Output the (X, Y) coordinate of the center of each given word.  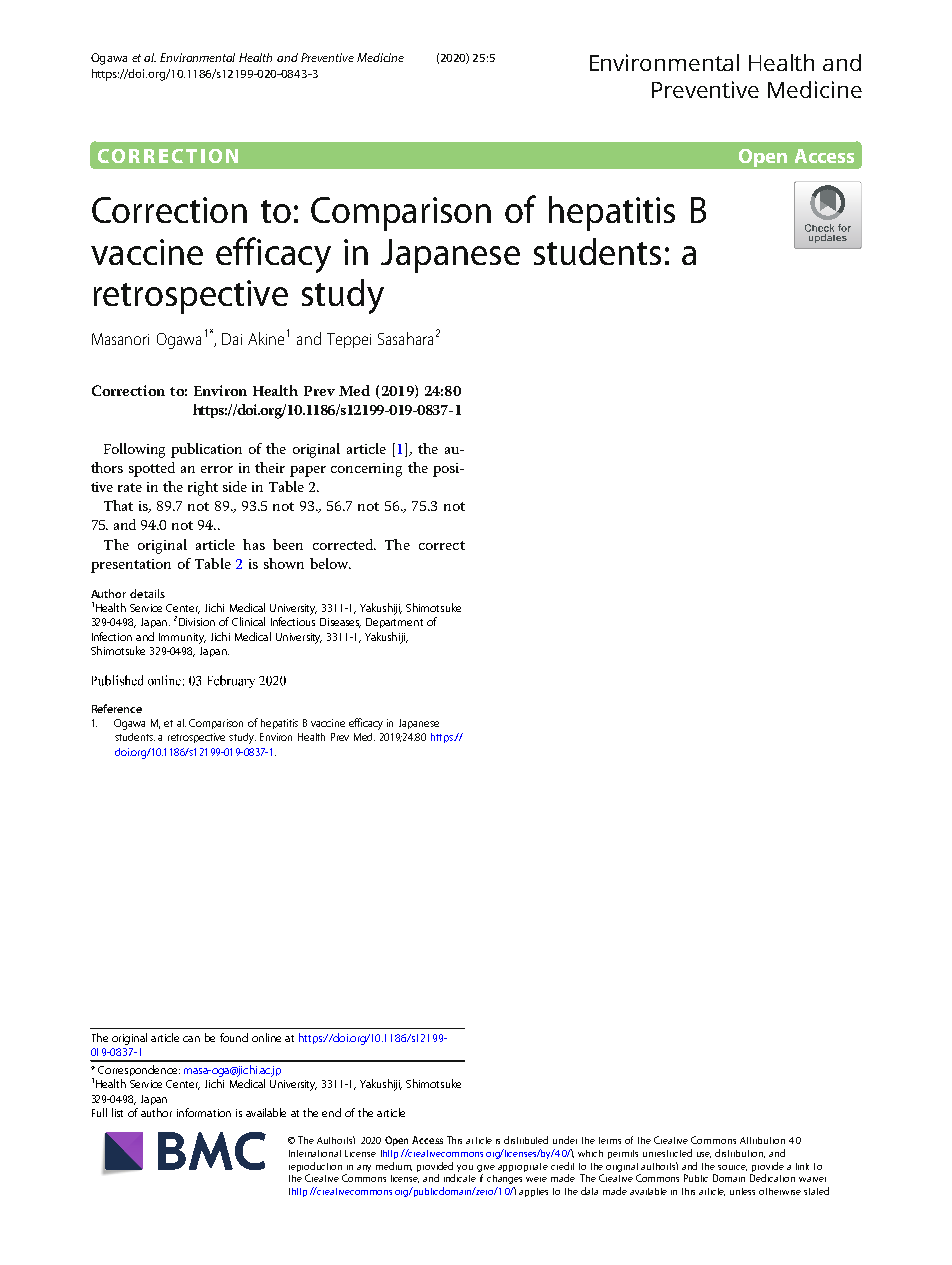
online (266, 1037)
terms (610, 1140)
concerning (366, 470)
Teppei (349, 340)
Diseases (340, 623)
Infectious (293, 621)
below (330, 563)
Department (394, 623)
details (147, 593)
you (465, 1168)
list (117, 1112)
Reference (117, 708)
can (191, 1039)
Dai (232, 339)
